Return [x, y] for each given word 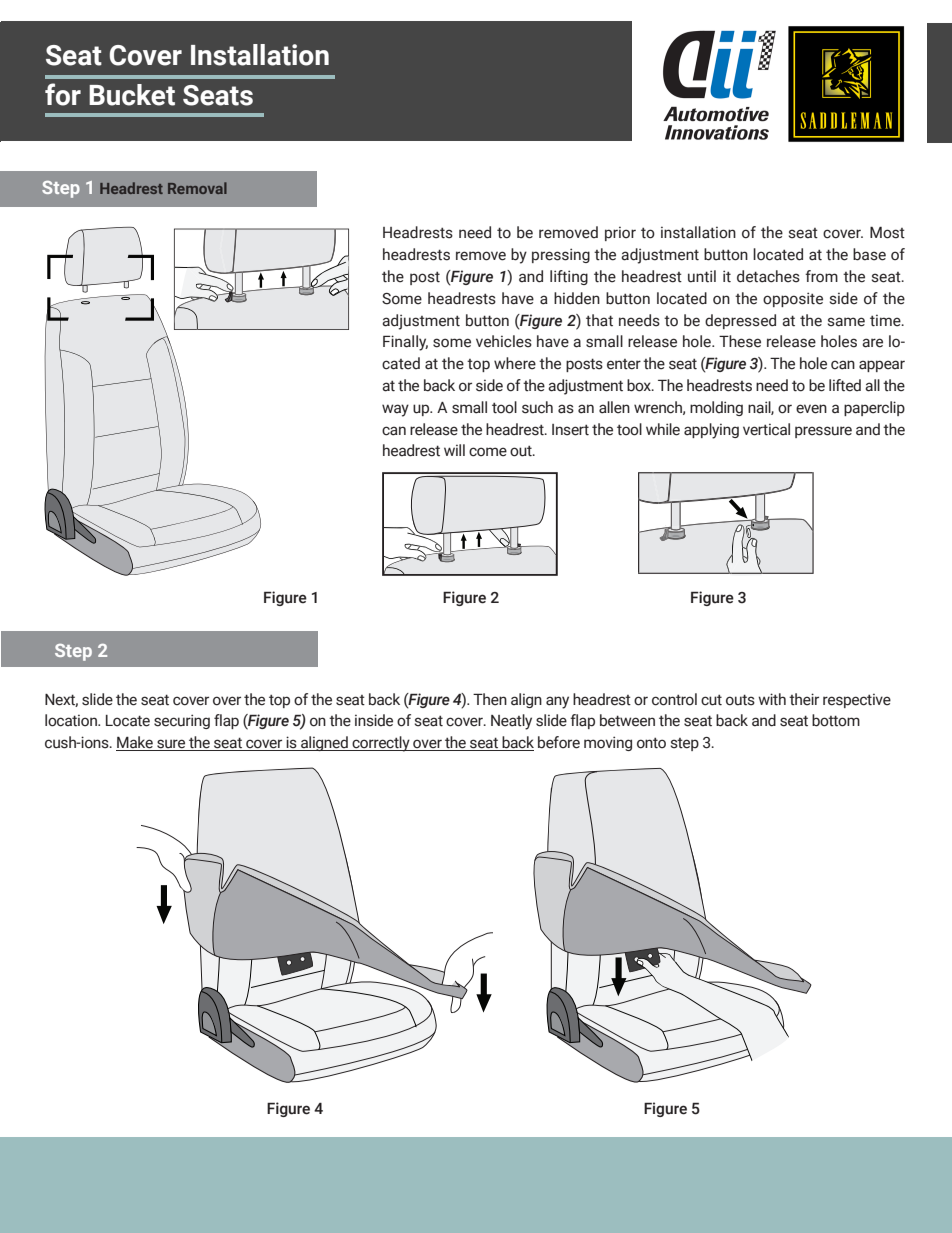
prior [620, 233]
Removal [197, 188]
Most [887, 232]
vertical [766, 429]
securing [182, 721]
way [395, 410]
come [488, 452]
